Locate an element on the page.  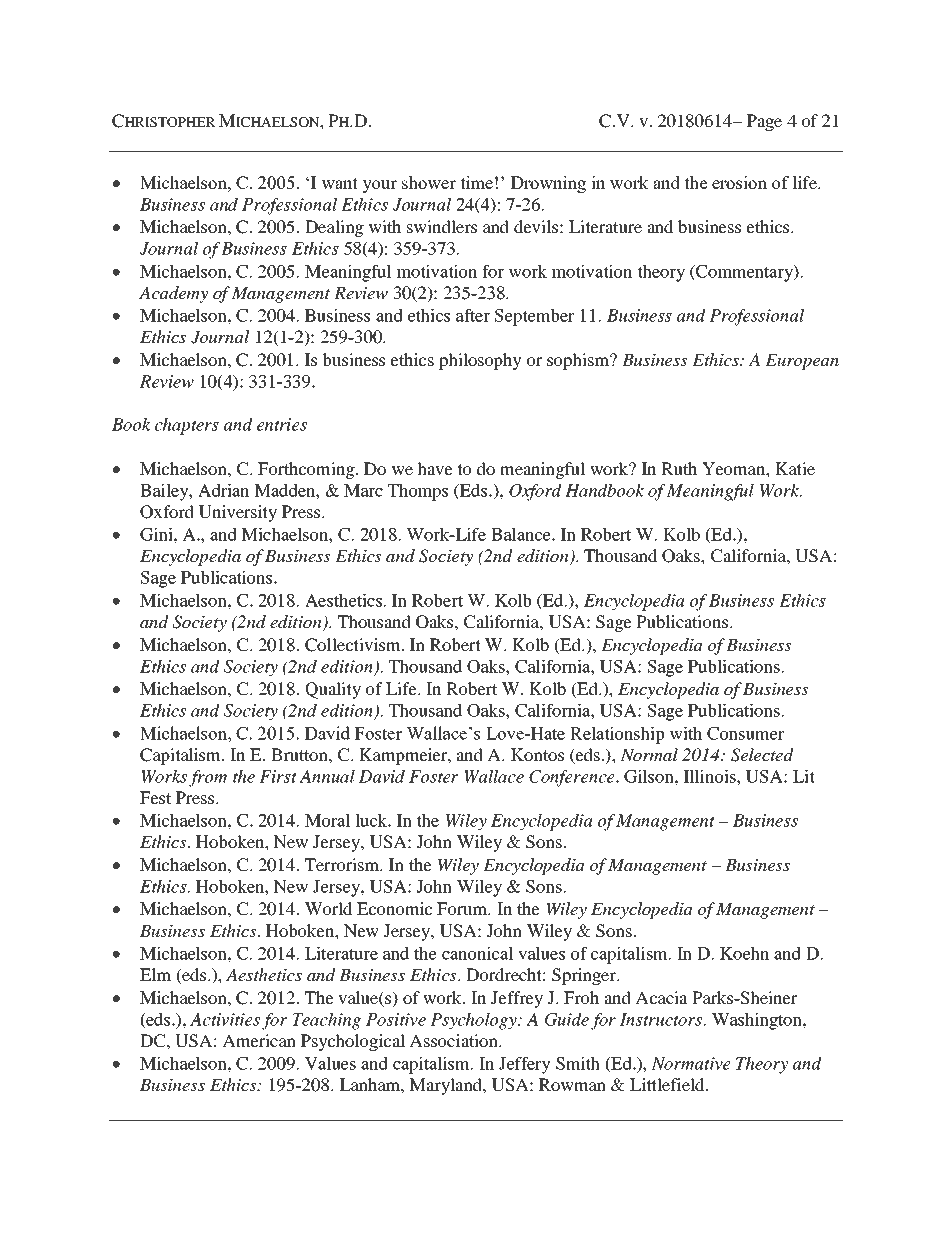
American is located at coordinates (259, 1040).
